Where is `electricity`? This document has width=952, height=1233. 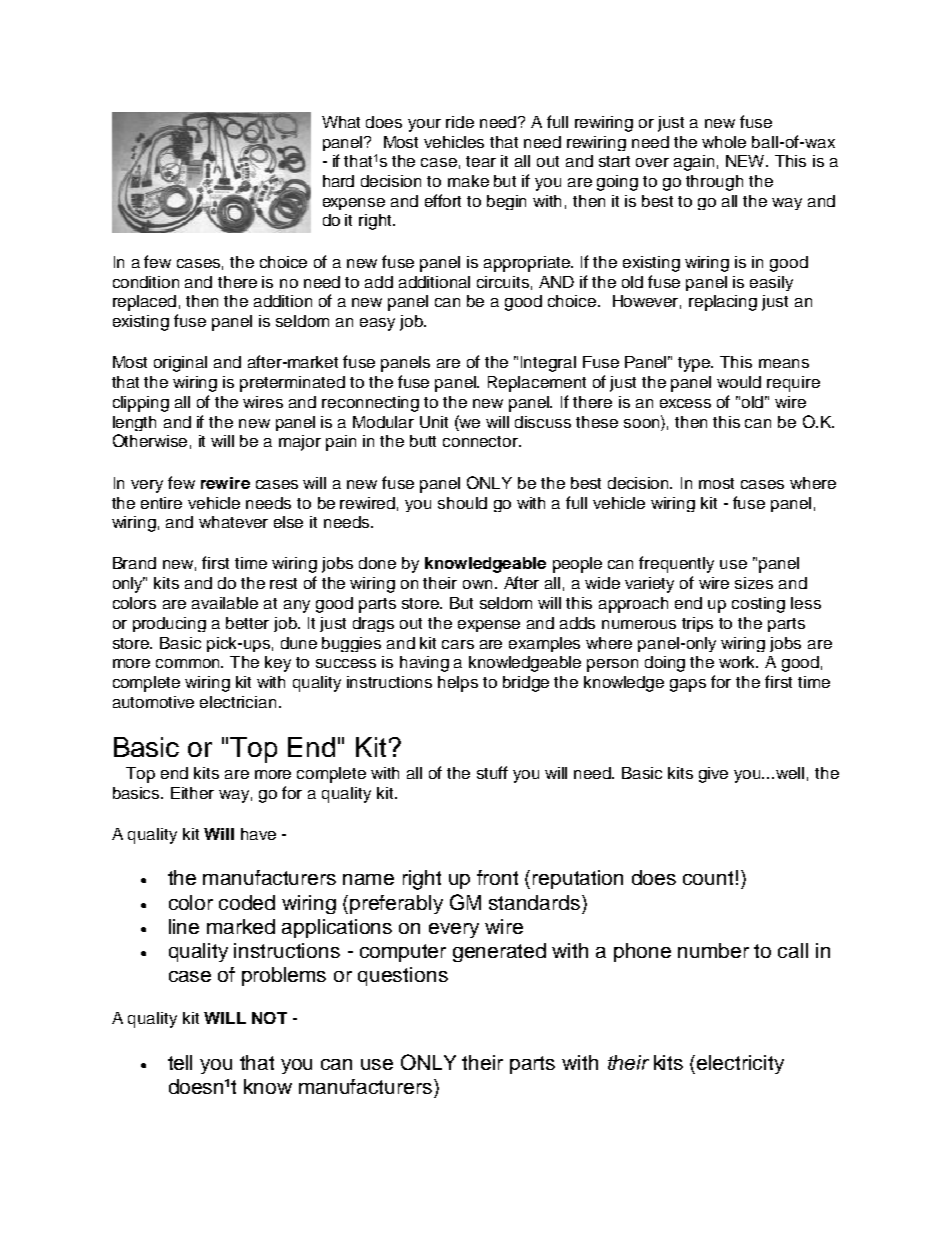 electricity is located at coordinates (740, 1064).
